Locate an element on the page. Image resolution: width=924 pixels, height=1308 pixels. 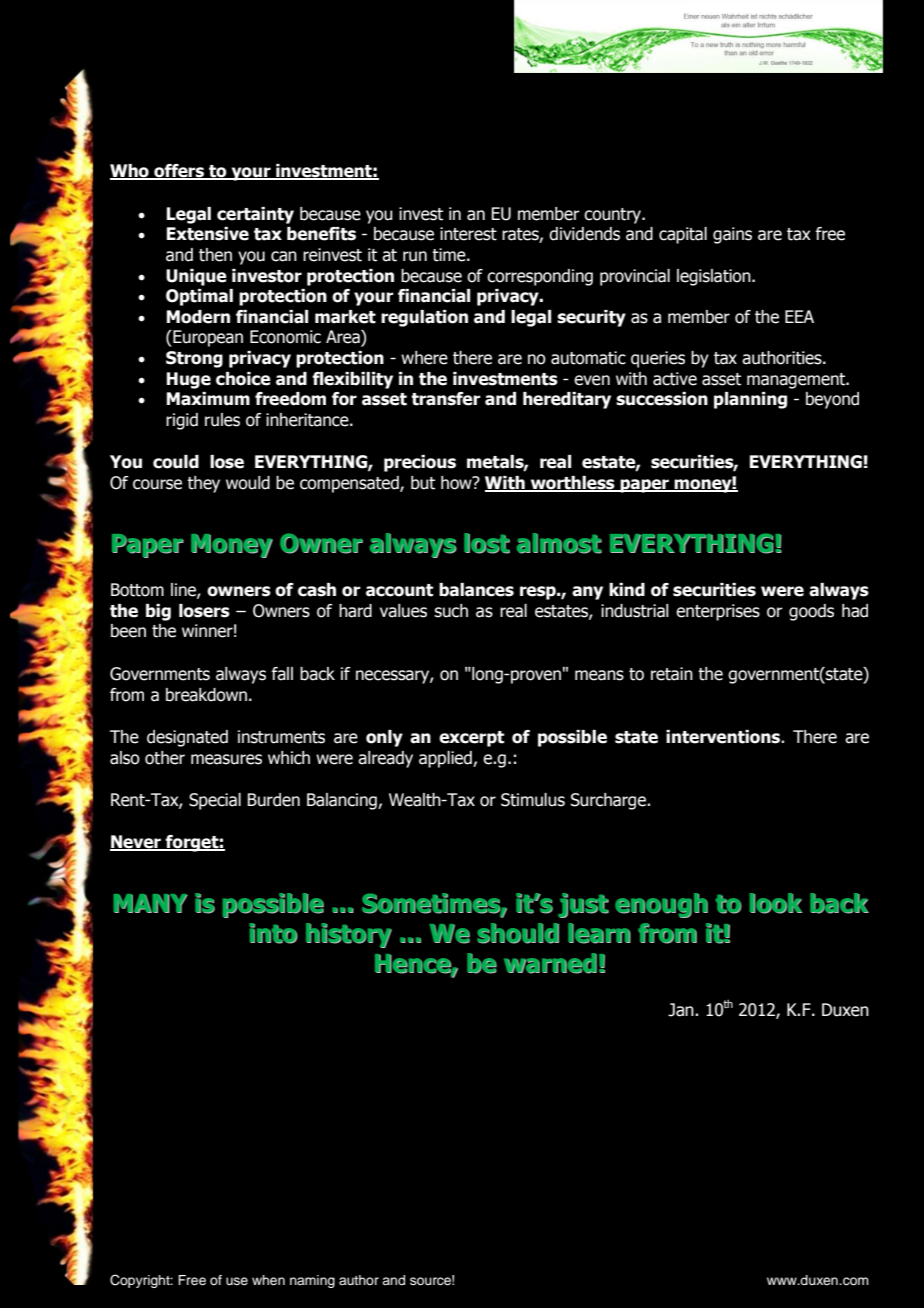
retain is located at coordinates (672, 674).
